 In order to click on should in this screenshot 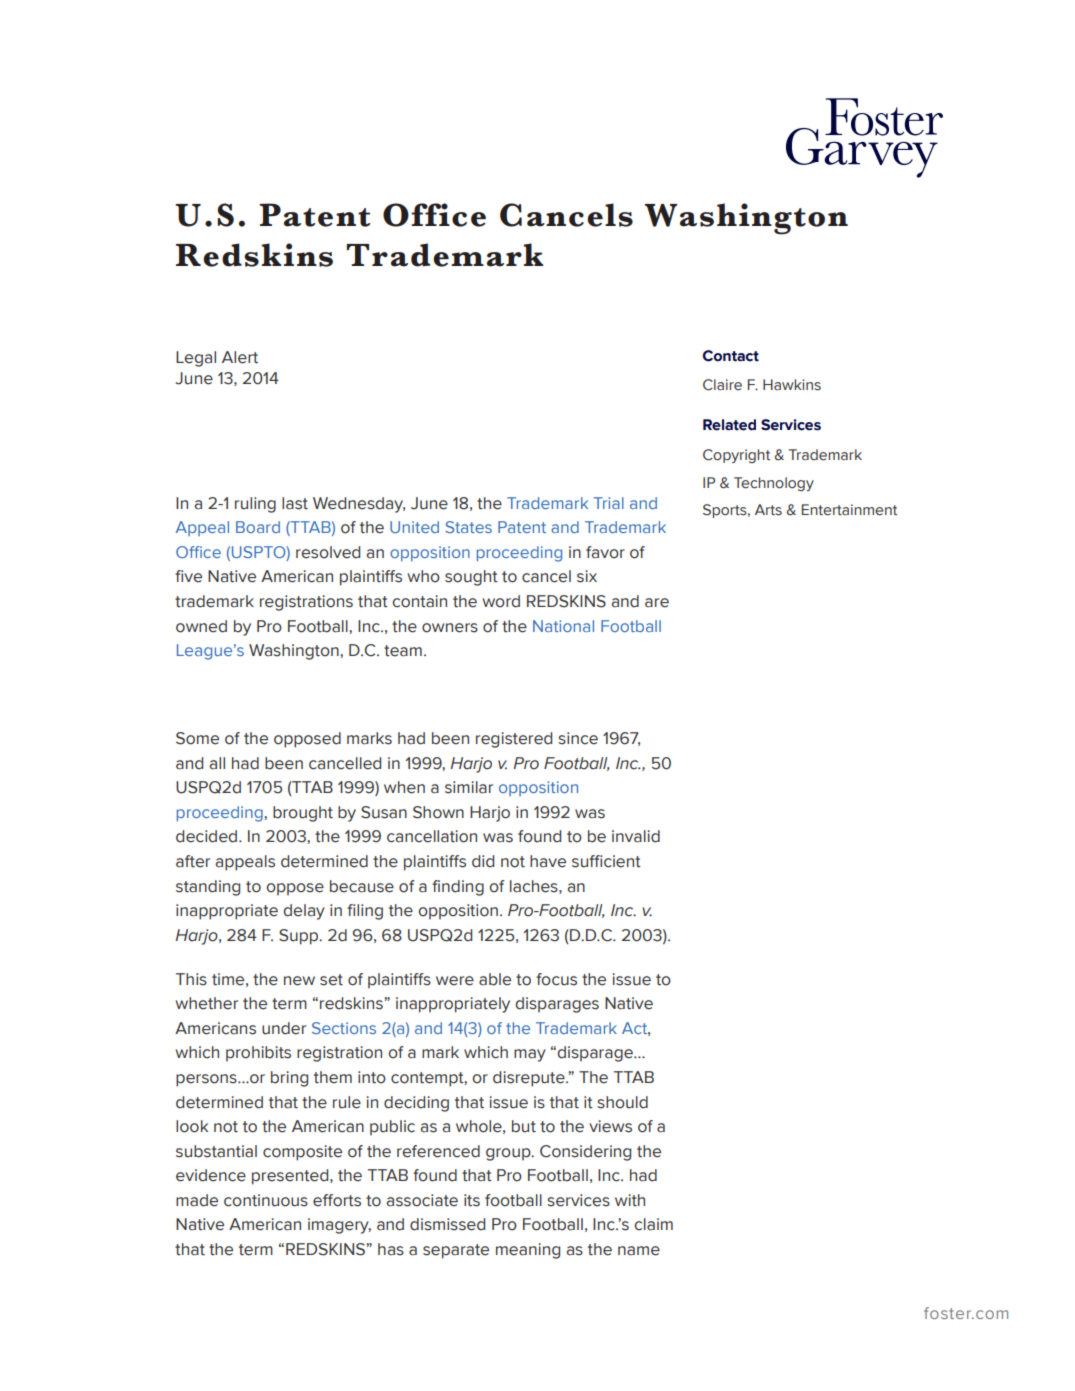, I will do `click(622, 1102)`.
